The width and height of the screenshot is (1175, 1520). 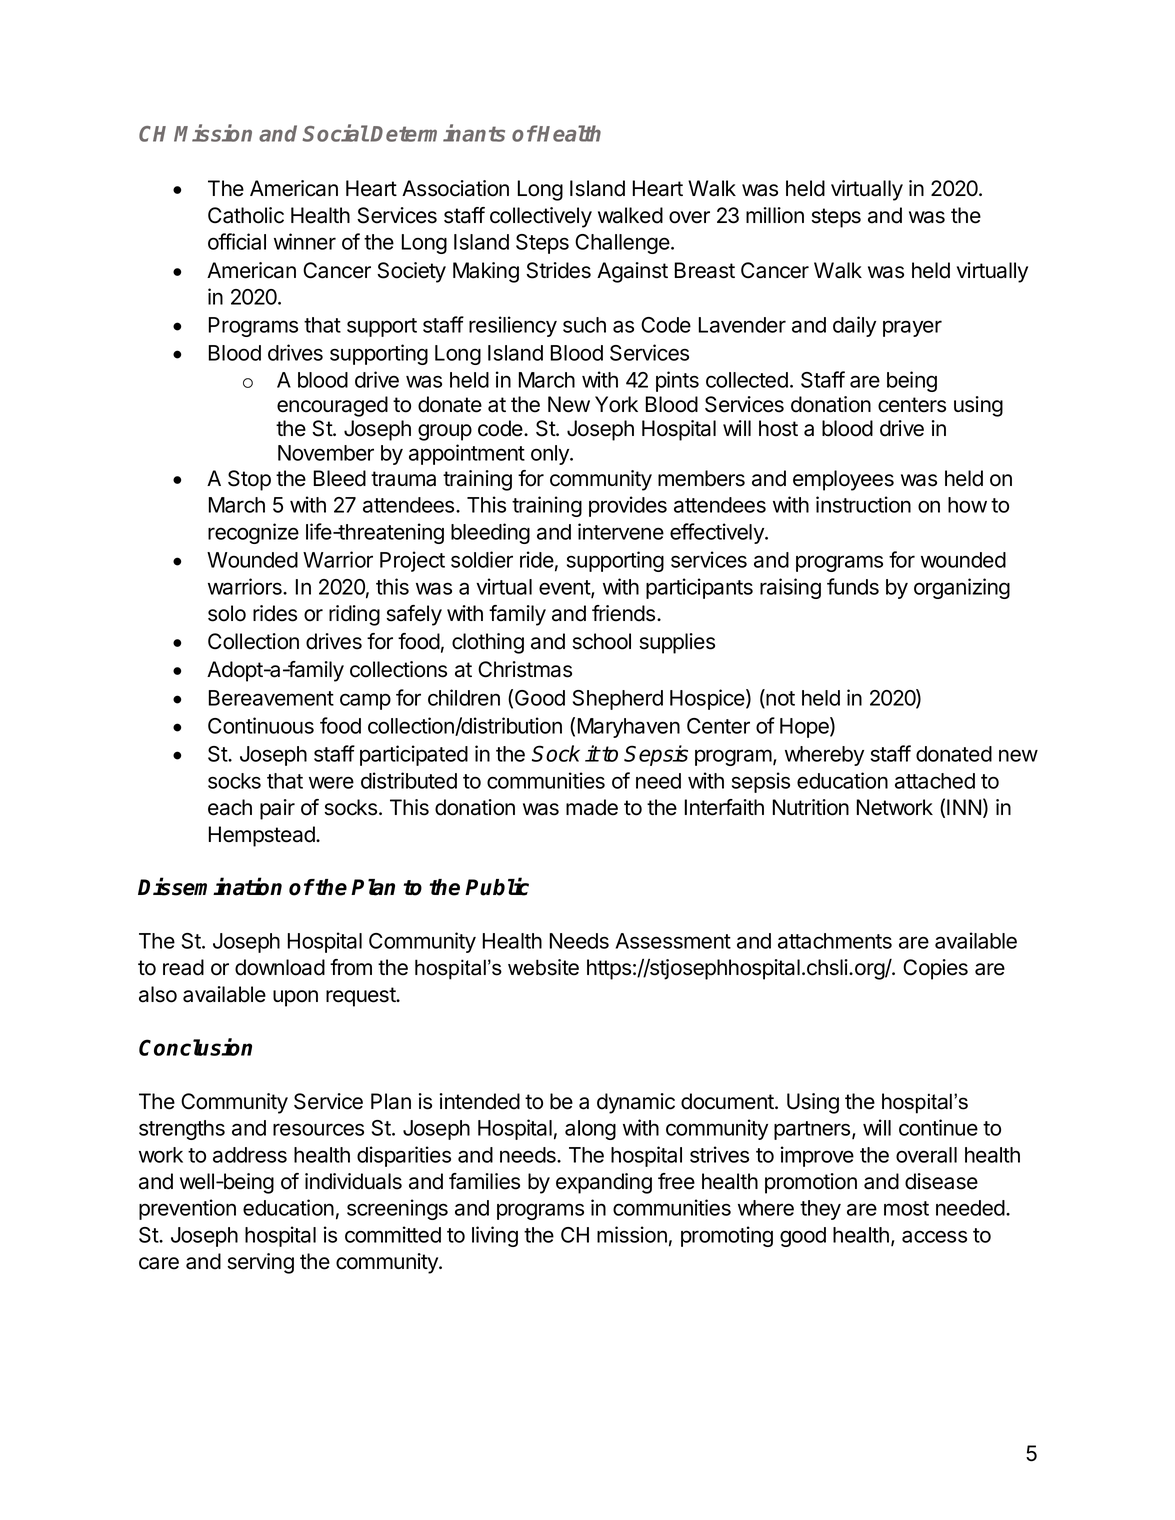 I want to click on serving, so click(x=260, y=1263).
